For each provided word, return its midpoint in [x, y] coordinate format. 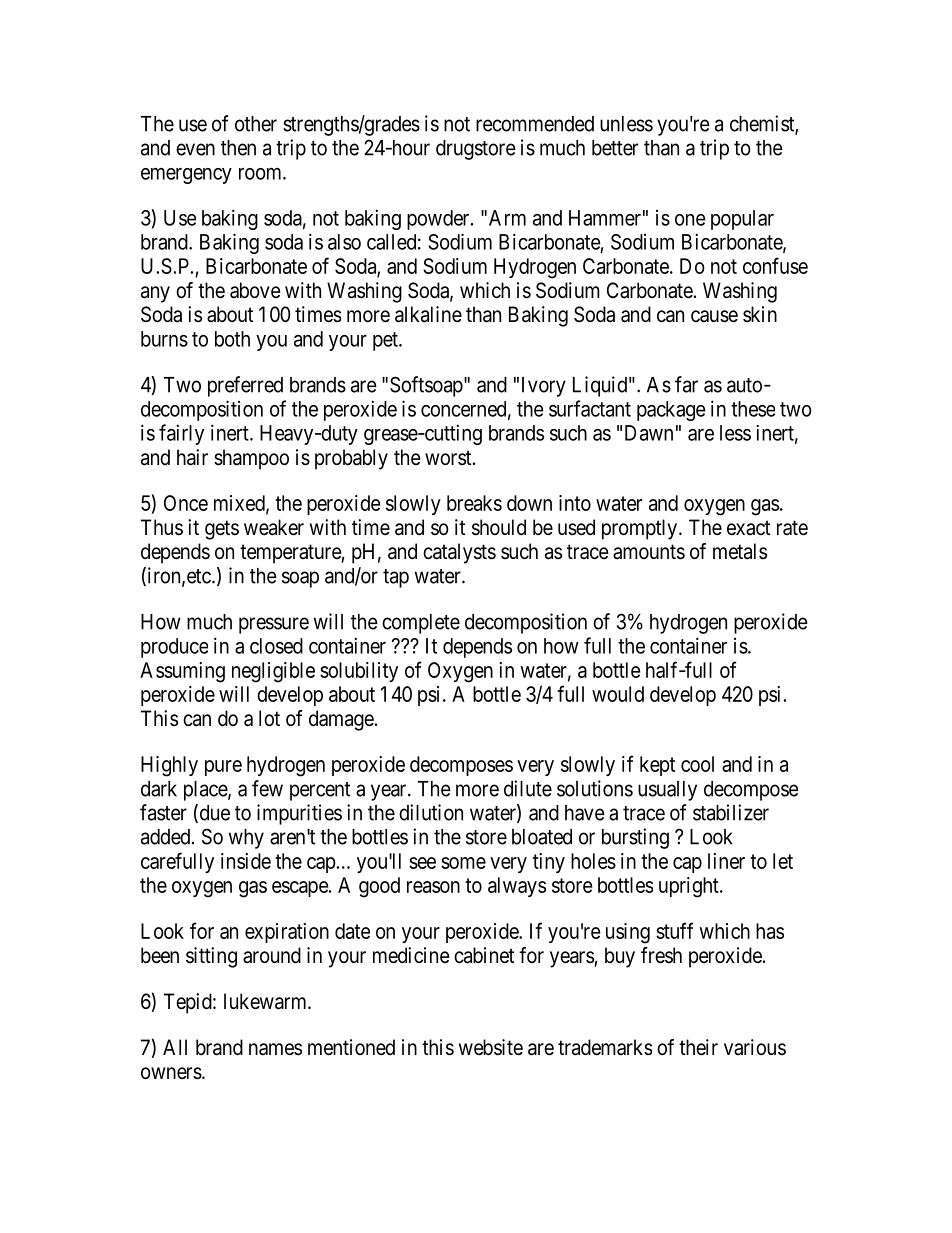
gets [222, 530]
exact [748, 528]
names [275, 1049]
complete [421, 624]
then [238, 148]
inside [246, 861]
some [463, 863]
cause [714, 316]
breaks [474, 503]
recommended [535, 124]
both [232, 339]
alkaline [428, 314]
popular [742, 220]
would [618, 694]
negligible [273, 672]
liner [726, 861]
